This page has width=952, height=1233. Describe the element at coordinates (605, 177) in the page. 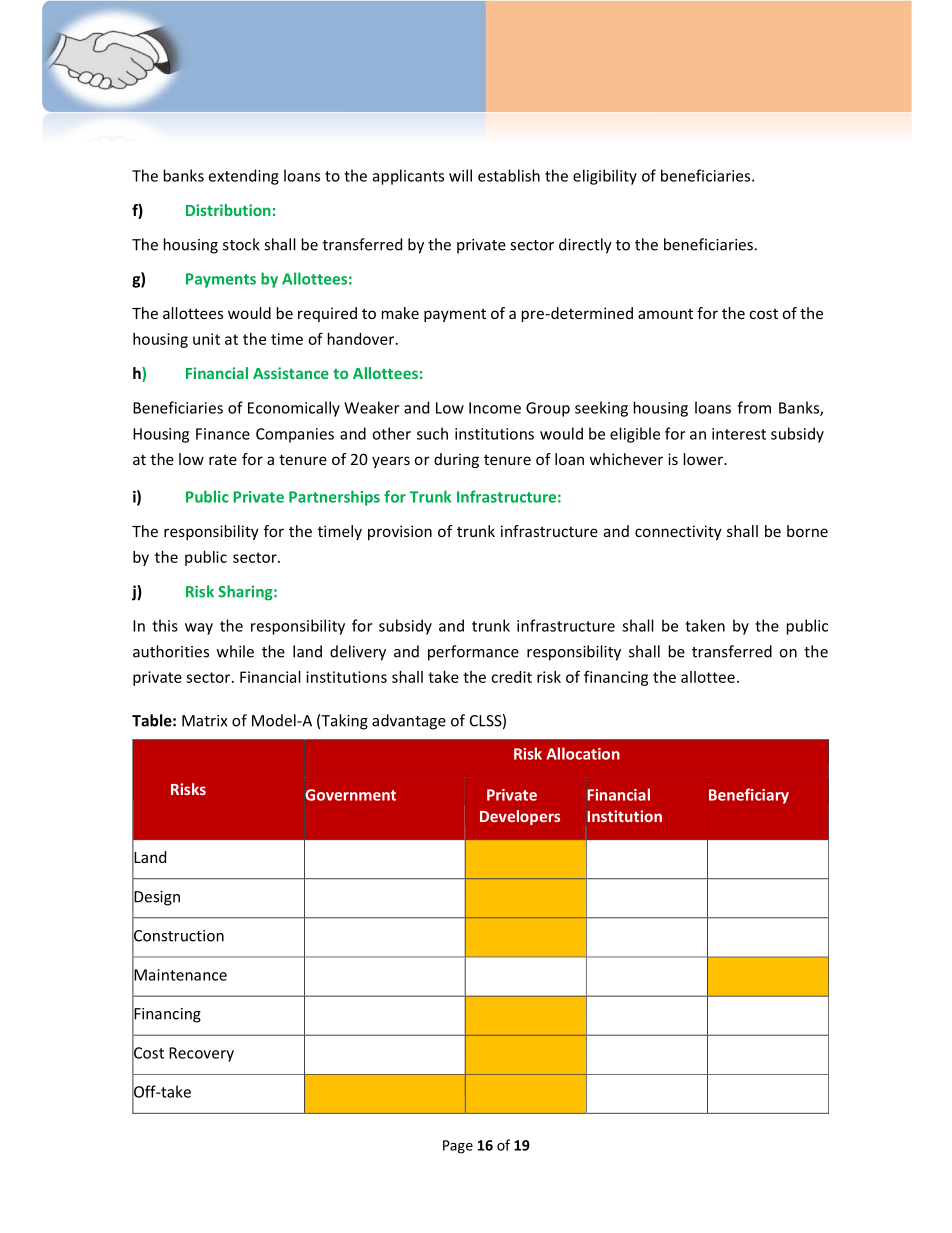

I see `eligibility` at that location.
